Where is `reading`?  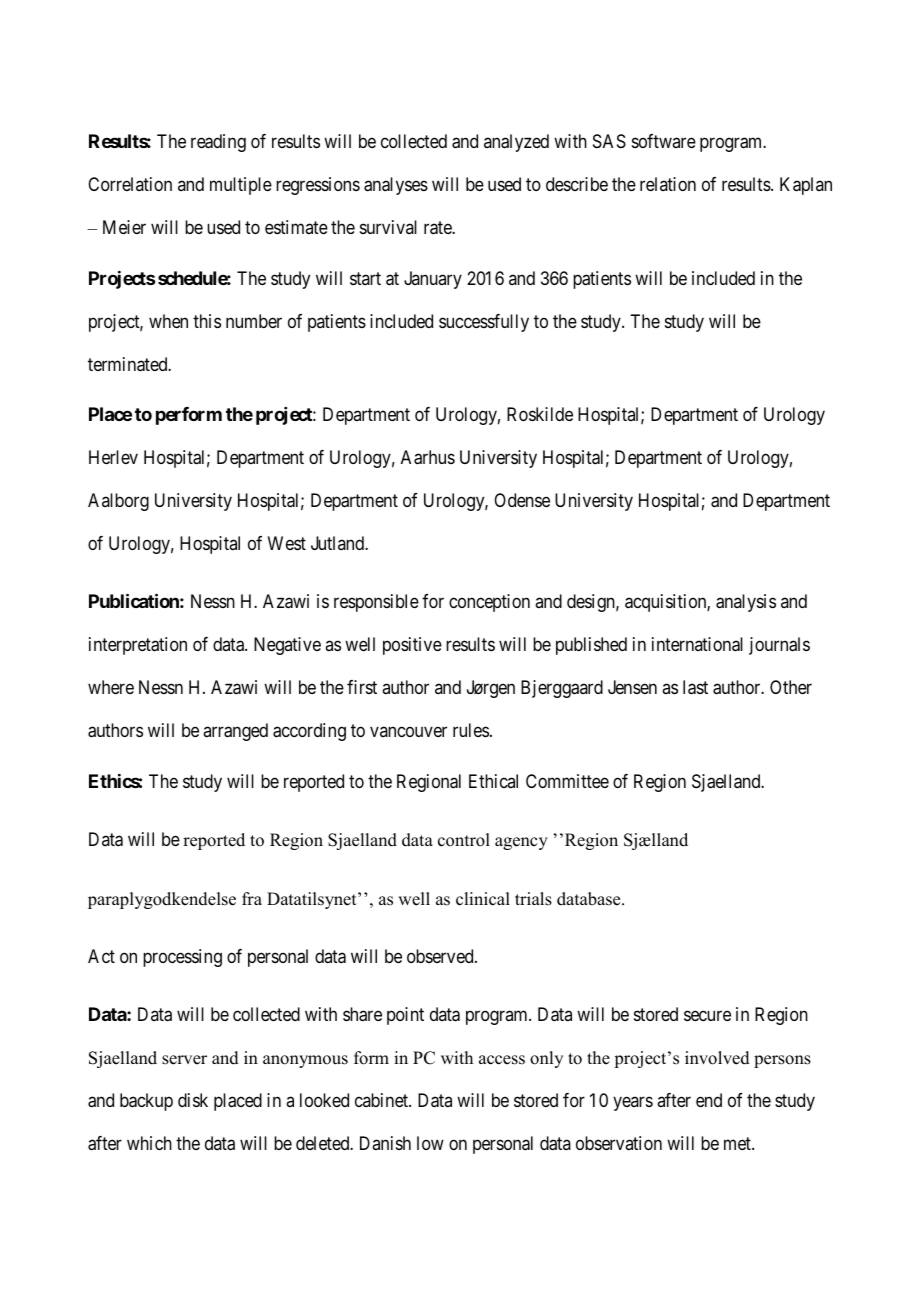 reading is located at coordinates (218, 143).
